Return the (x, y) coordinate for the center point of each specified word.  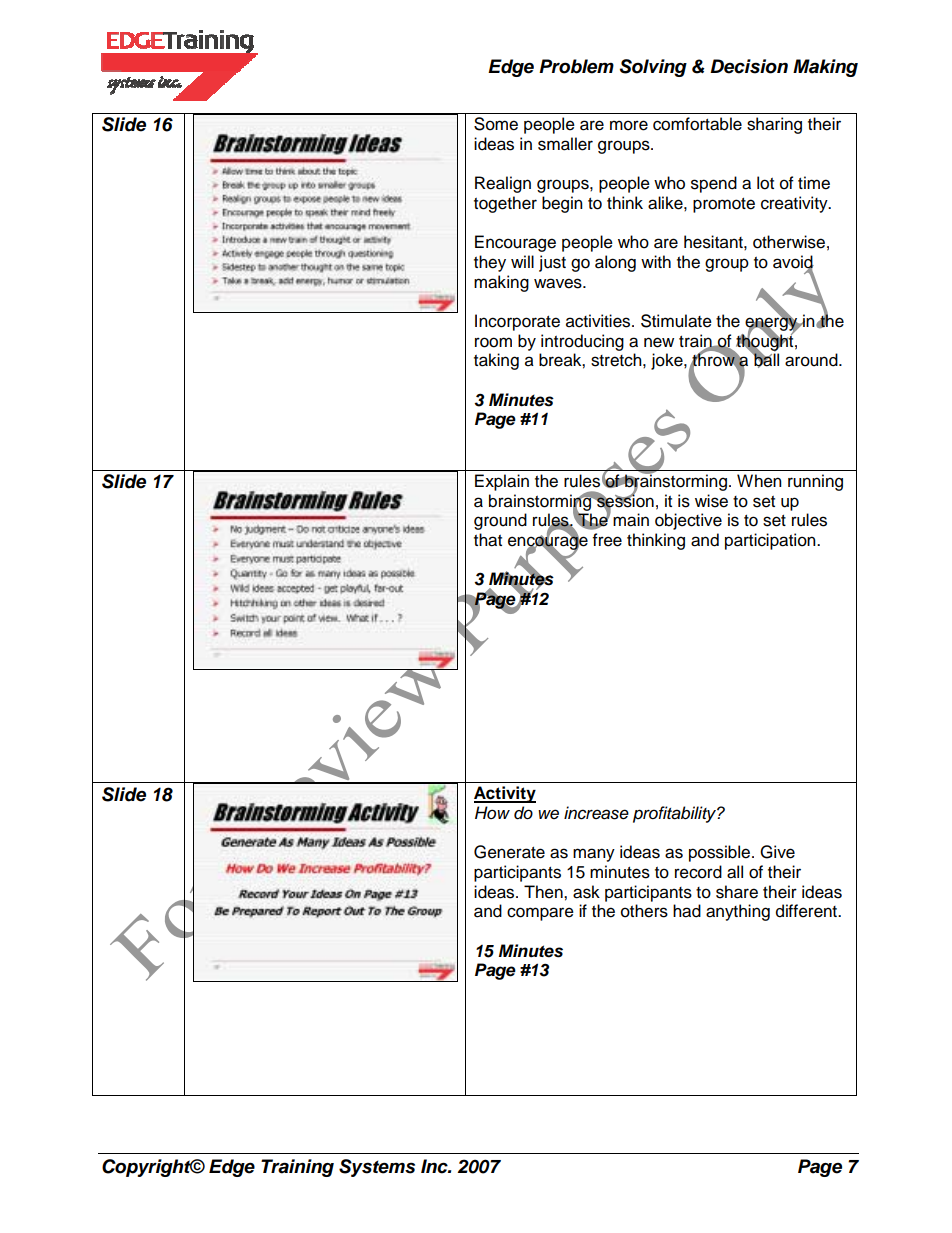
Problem (576, 66)
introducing (582, 342)
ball (765, 360)
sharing (774, 125)
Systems (377, 1168)
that (488, 540)
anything (738, 912)
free (607, 540)
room (493, 342)
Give (777, 852)
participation (771, 541)
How (492, 812)
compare (540, 914)
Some (496, 124)
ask (586, 892)
